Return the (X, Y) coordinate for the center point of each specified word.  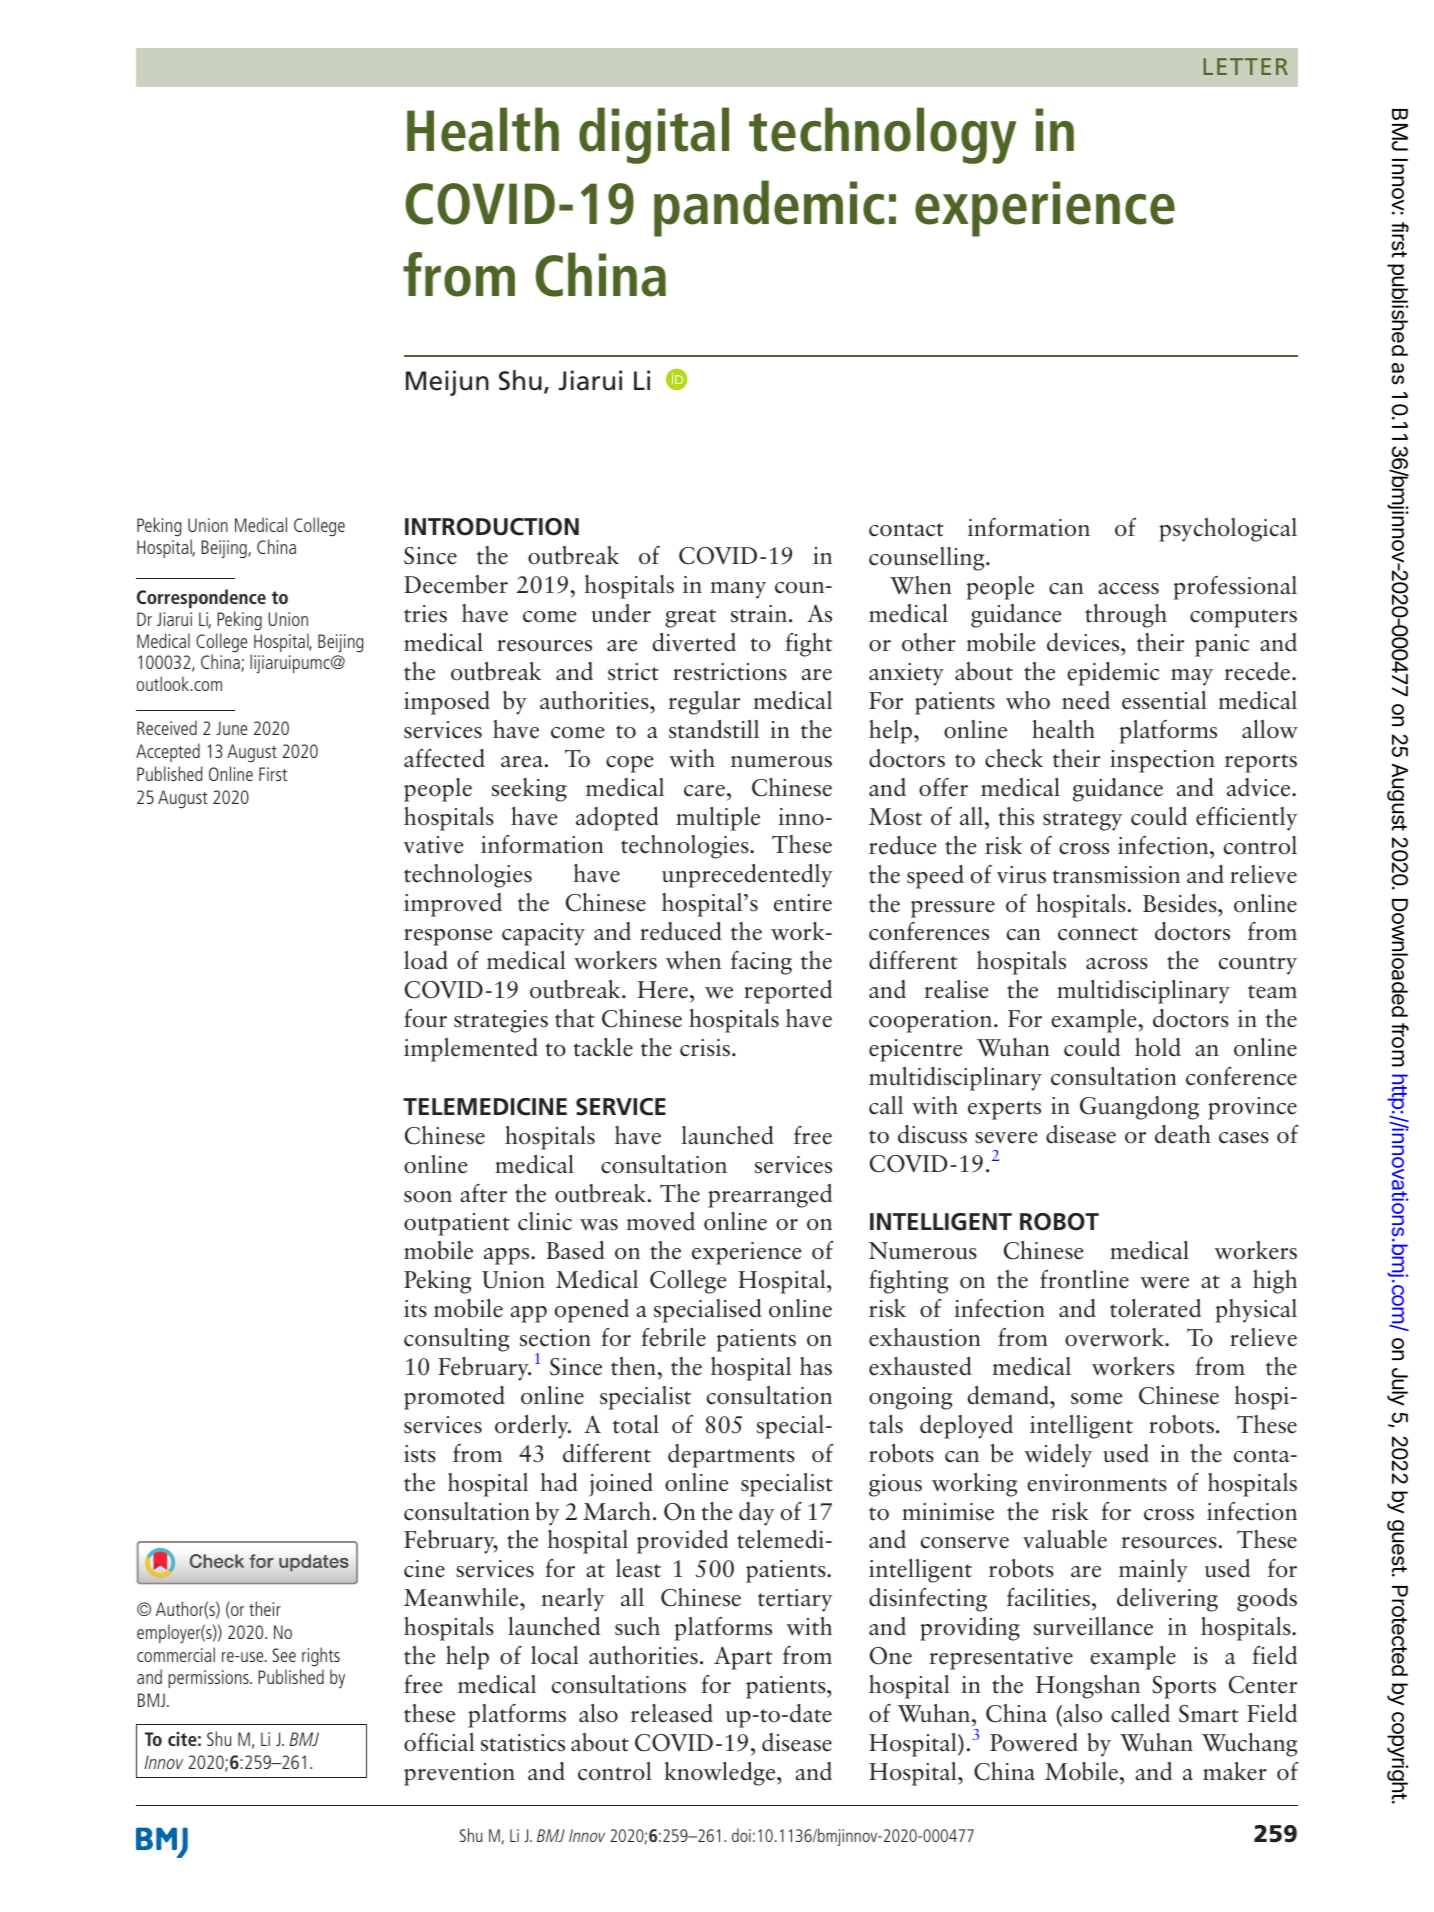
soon (428, 1197)
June (231, 728)
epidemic (1113, 674)
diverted (694, 642)
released (672, 1713)
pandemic (769, 208)
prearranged (770, 1196)
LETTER (1246, 66)
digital (654, 135)
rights (321, 1657)
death (1183, 1134)
